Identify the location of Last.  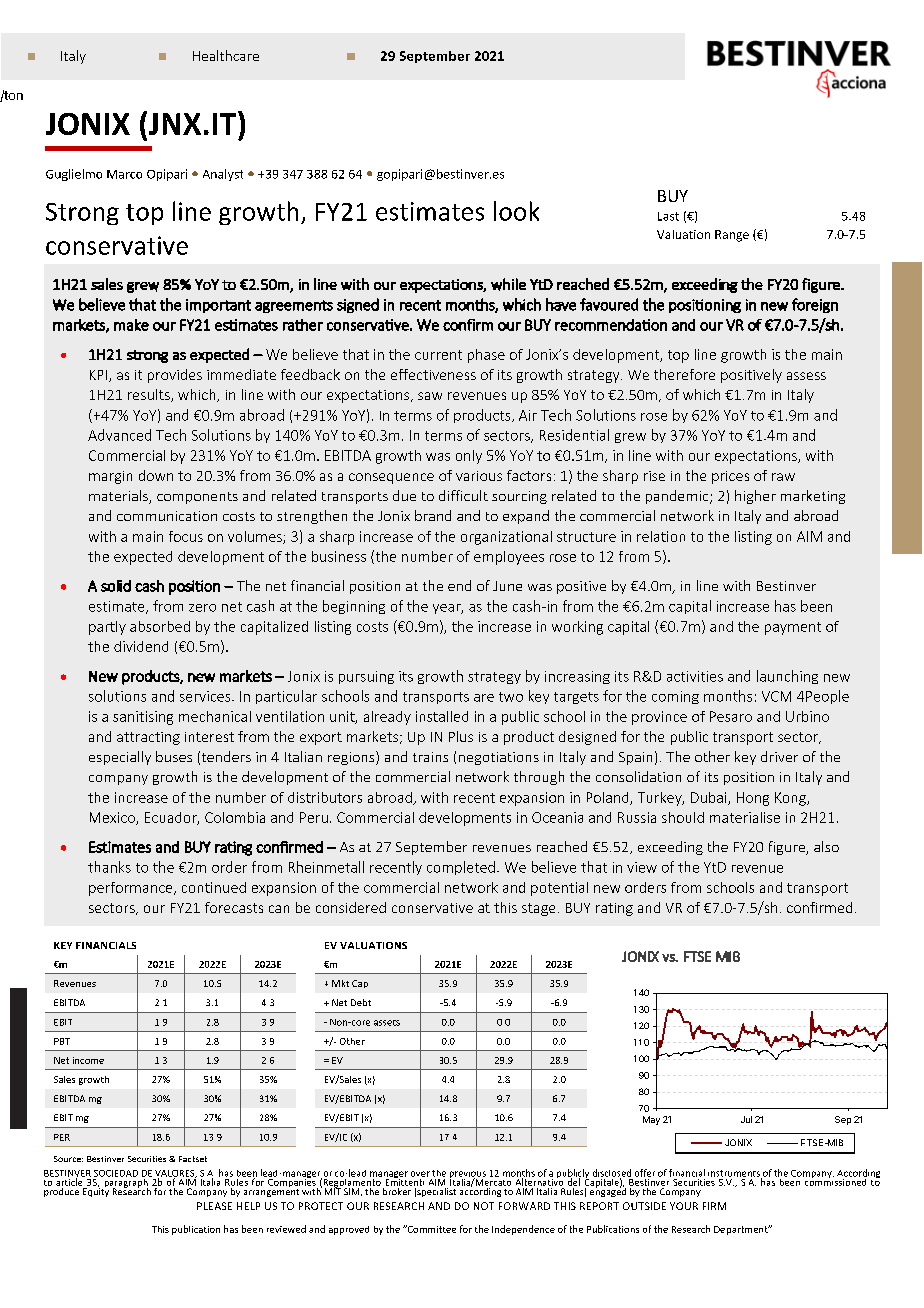
(668, 216).
